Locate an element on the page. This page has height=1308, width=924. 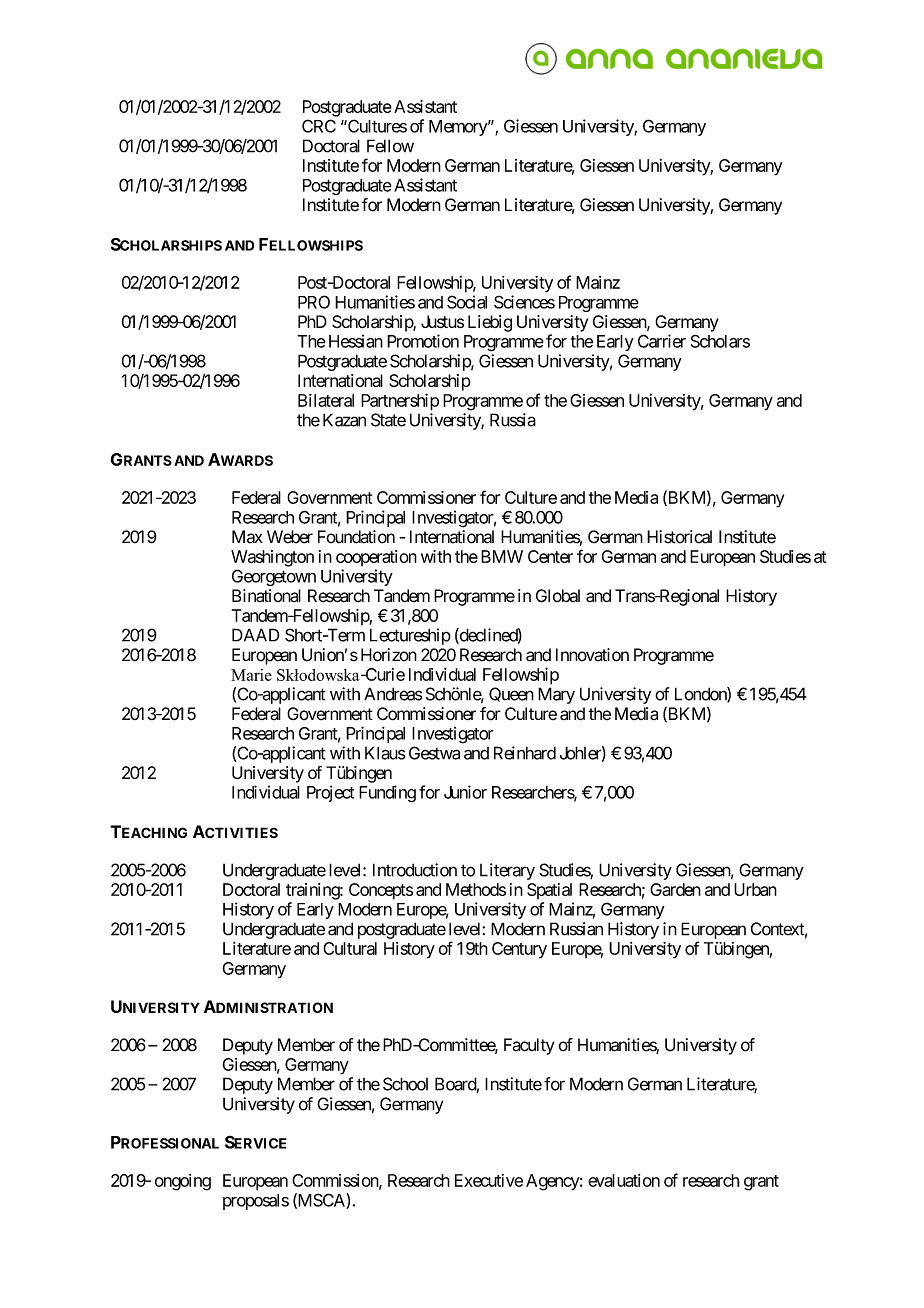
Queen is located at coordinates (511, 694).
